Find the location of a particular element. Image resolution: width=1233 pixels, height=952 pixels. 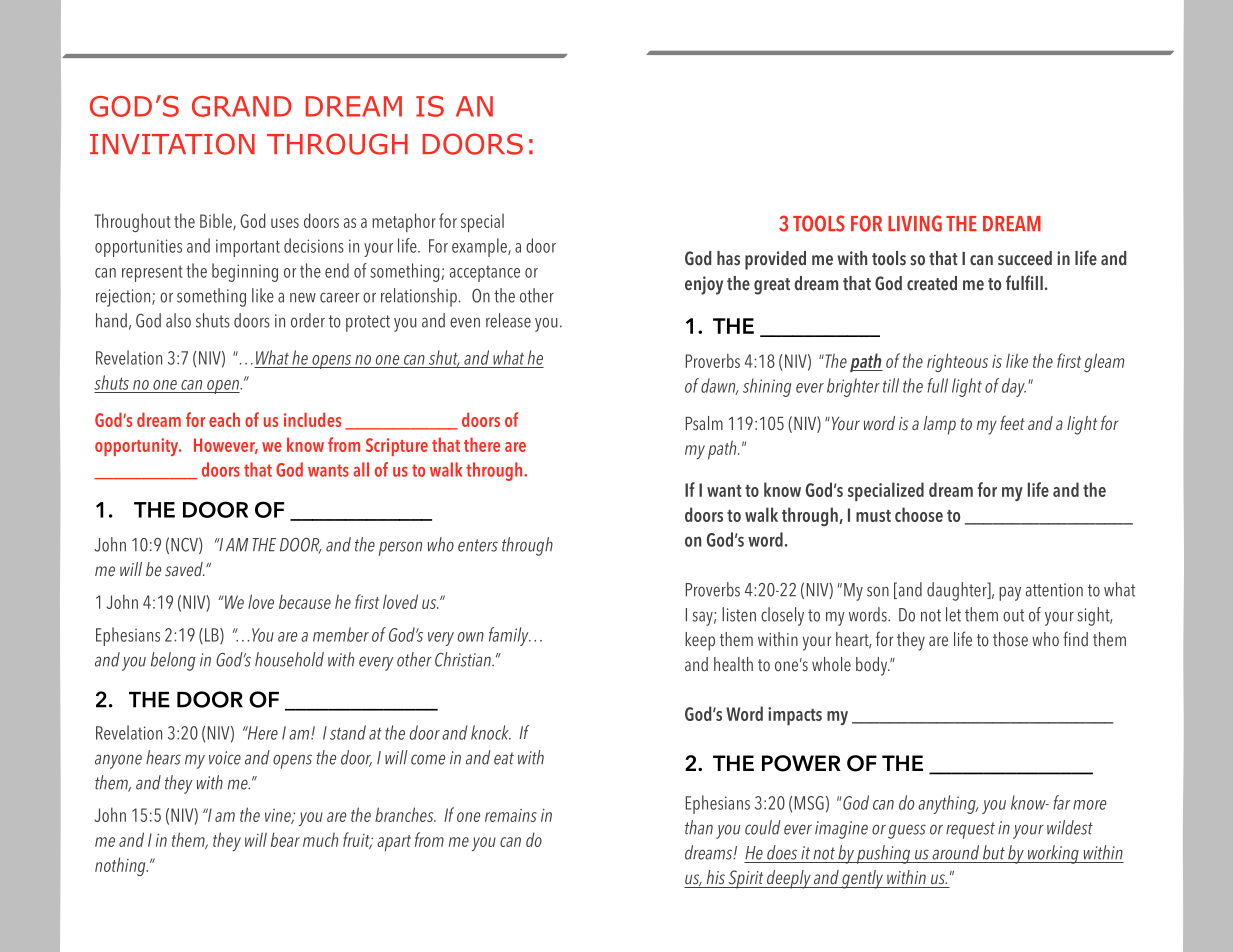

bear is located at coordinates (285, 839).
